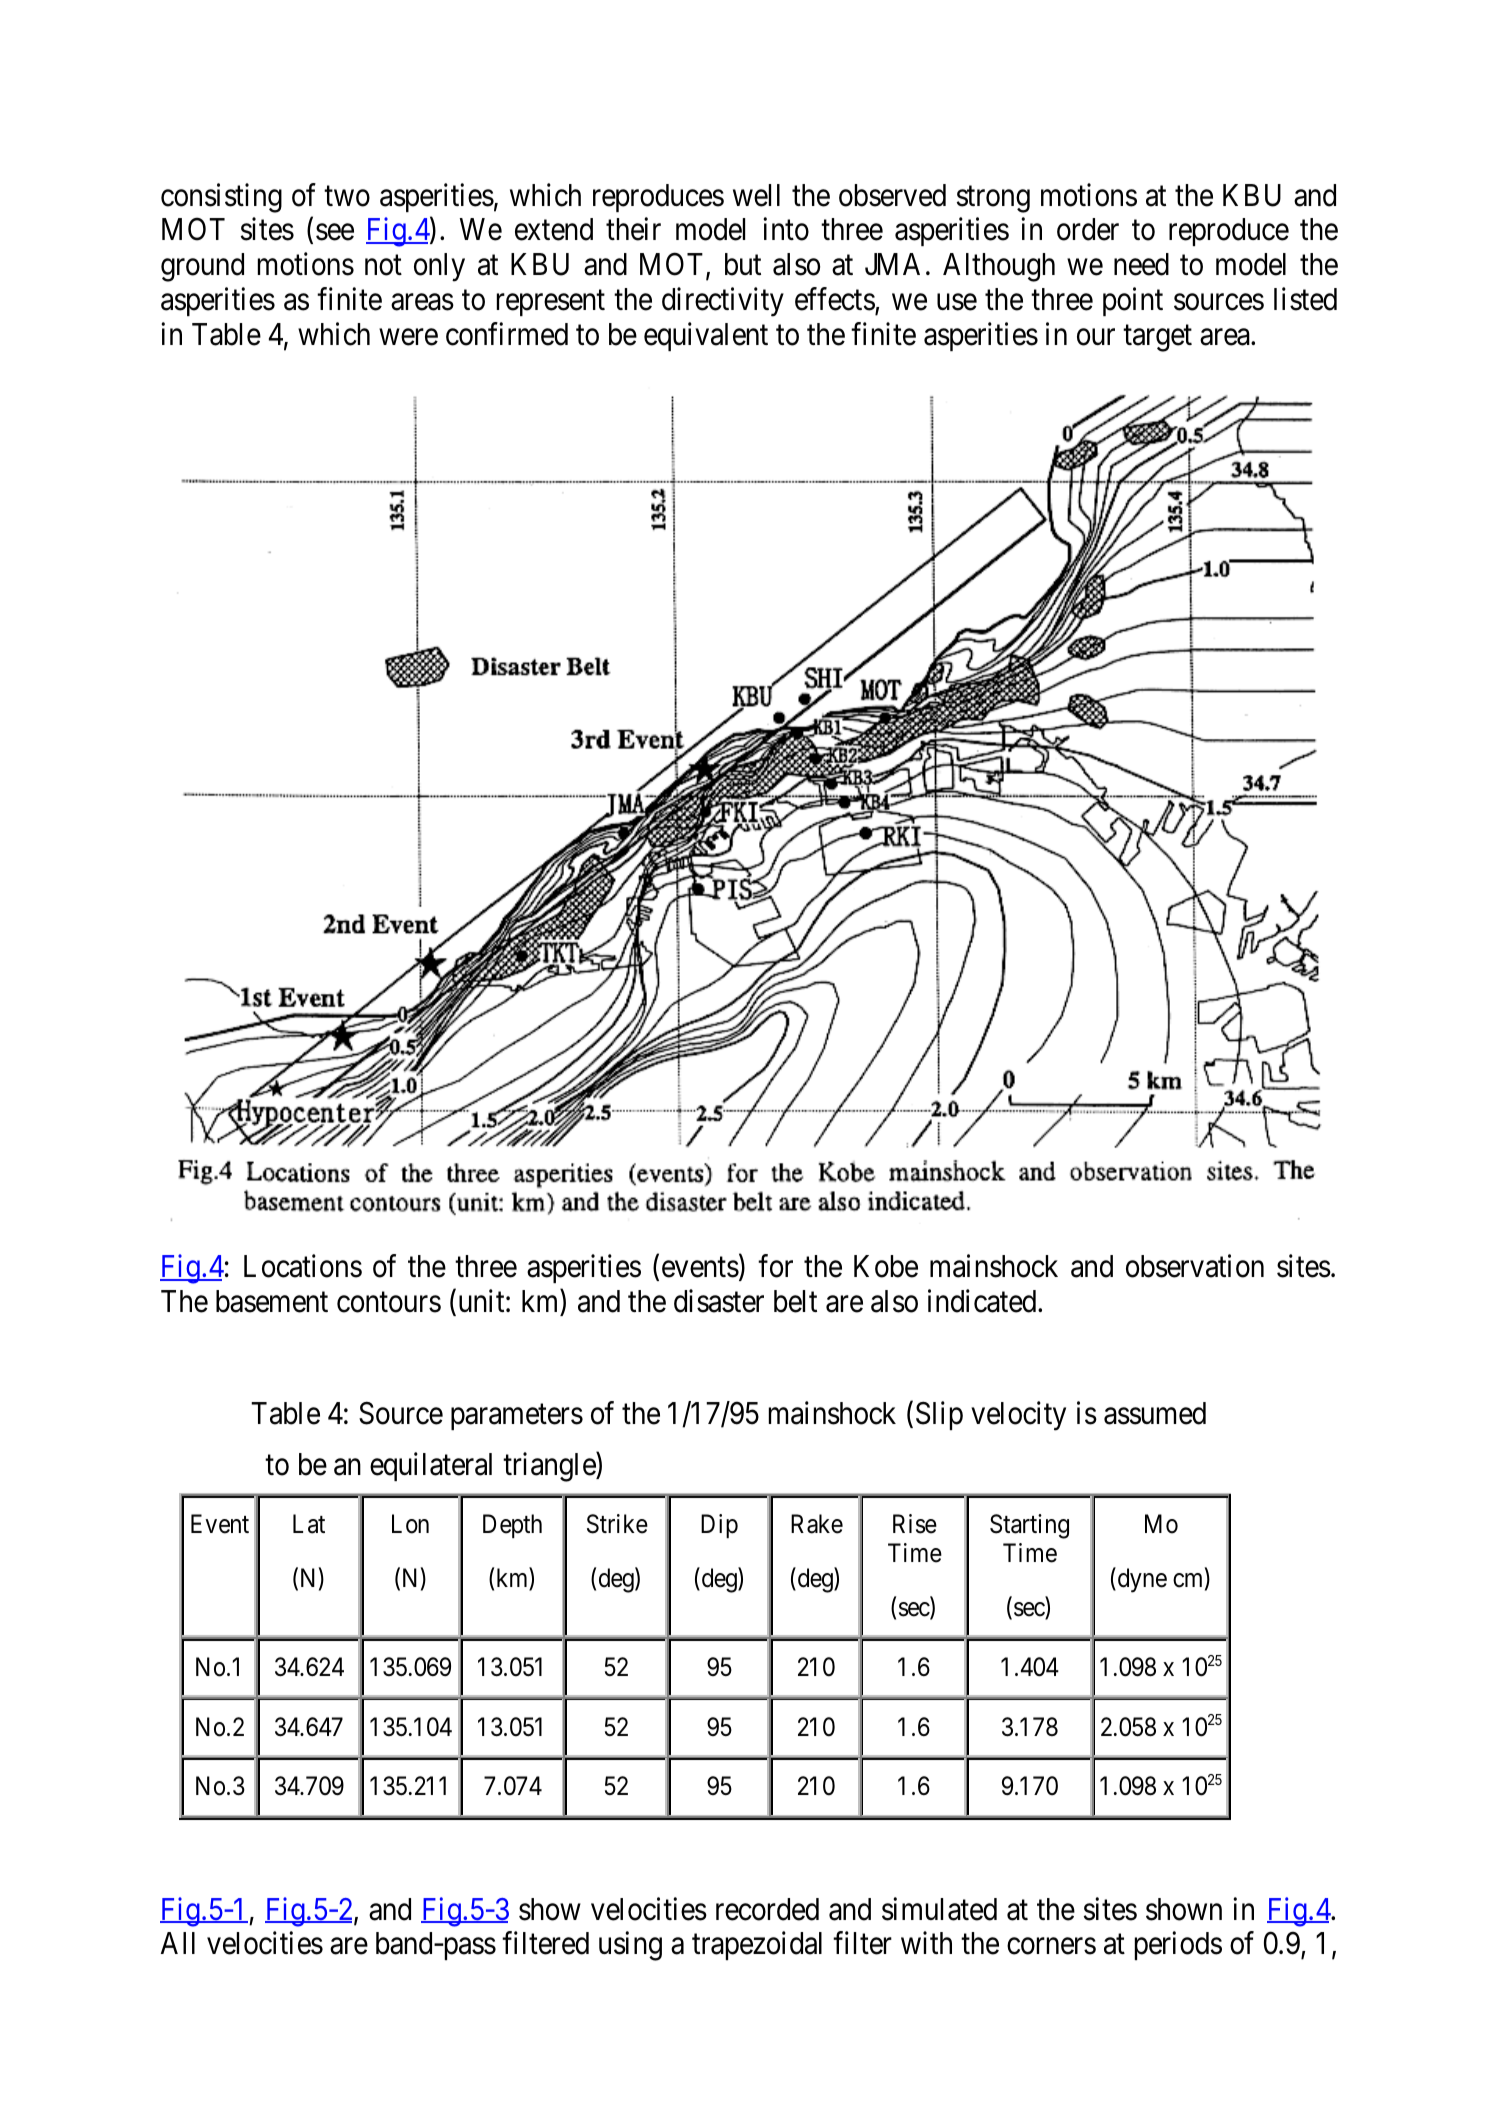 The height and width of the page is (2119, 1497). What do you see at coordinates (1155, 1413) in the page?
I see `assumed` at bounding box center [1155, 1413].
